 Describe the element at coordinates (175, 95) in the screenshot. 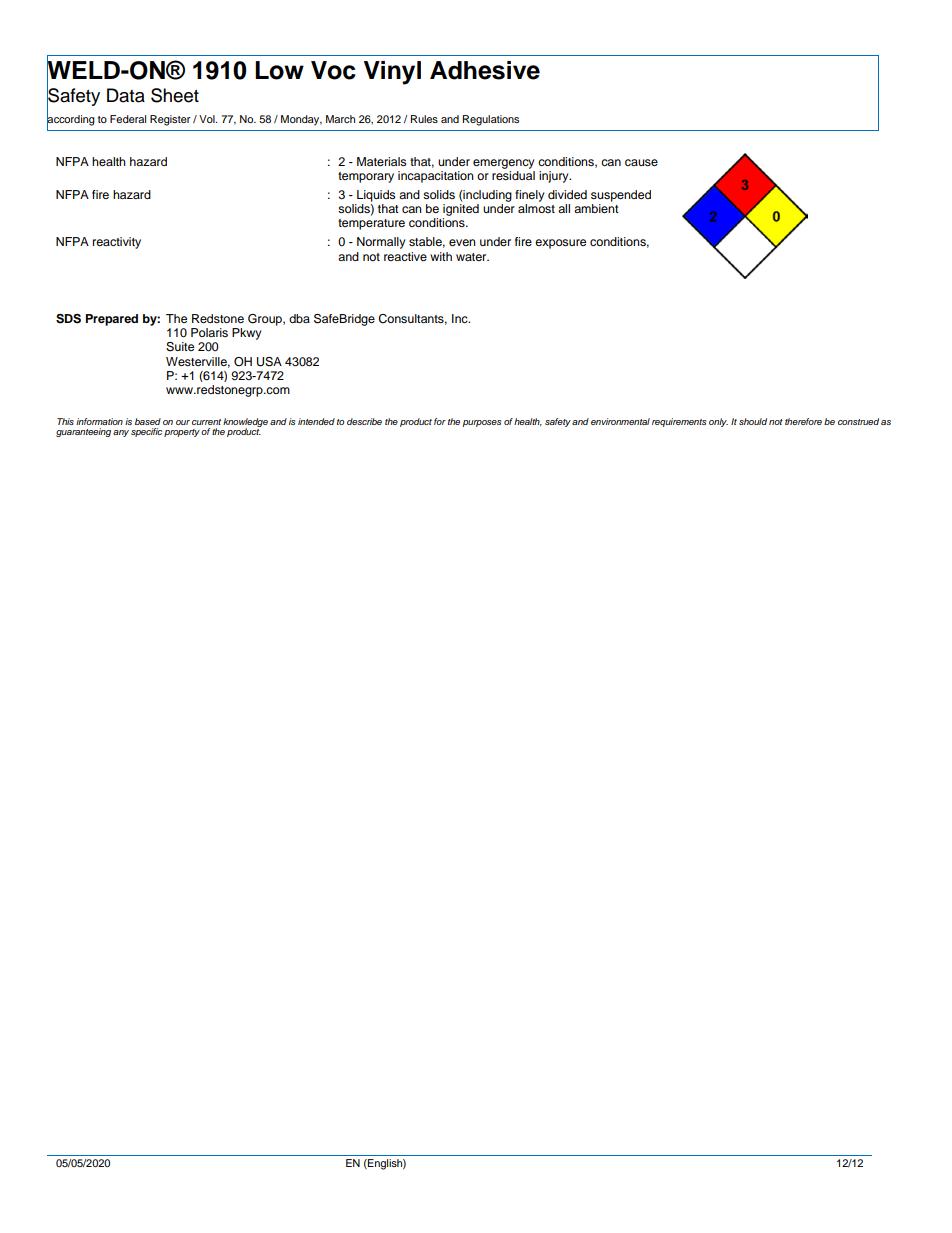

I see `Sheet` at that location.
